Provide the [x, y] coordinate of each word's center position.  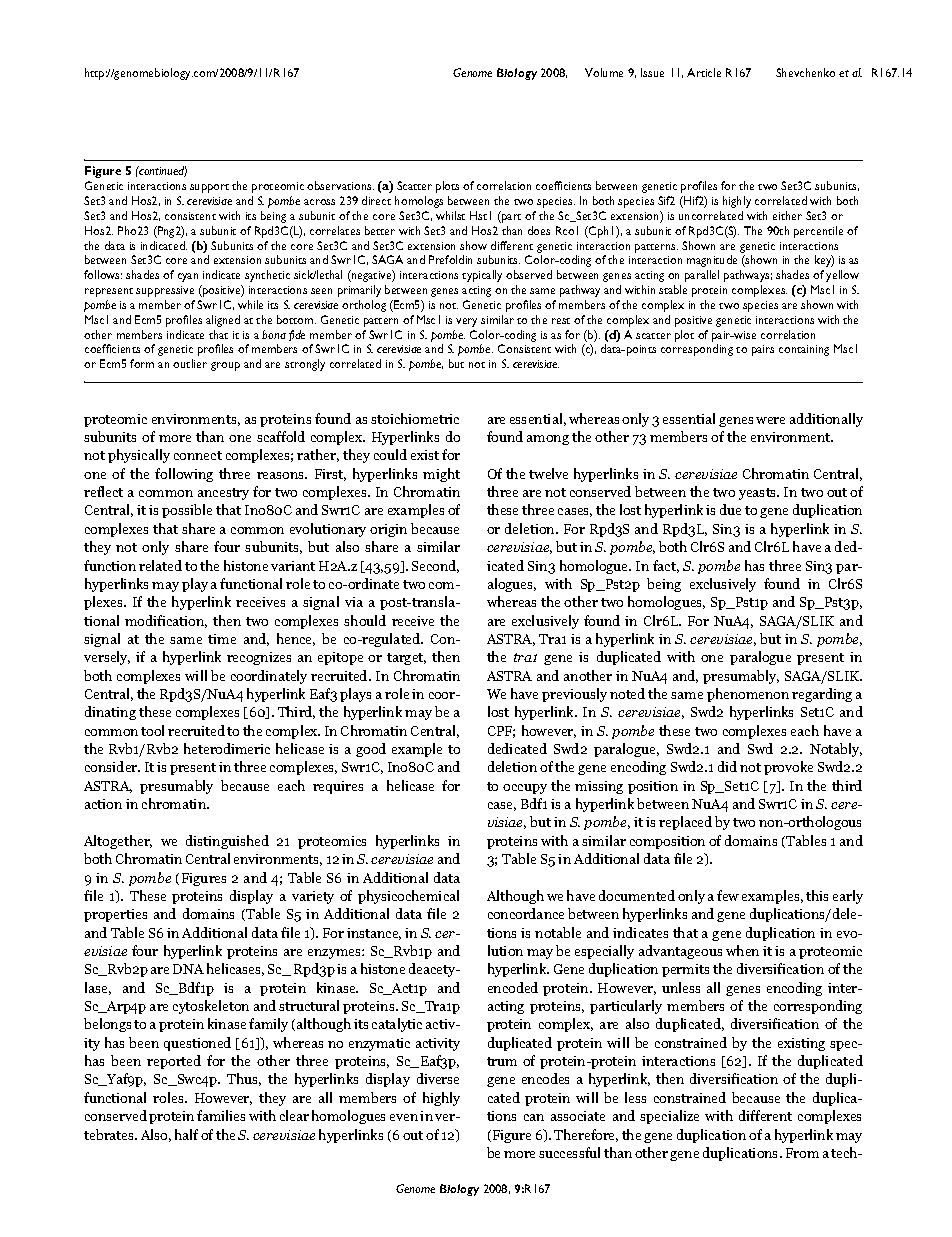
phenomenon [748, 695]
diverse [438, 1078]
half [186, 1134]
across [319, 202]
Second [435, 566]
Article [704, 72]
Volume [604, 72]
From [802, 1153]
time [222, 639]
